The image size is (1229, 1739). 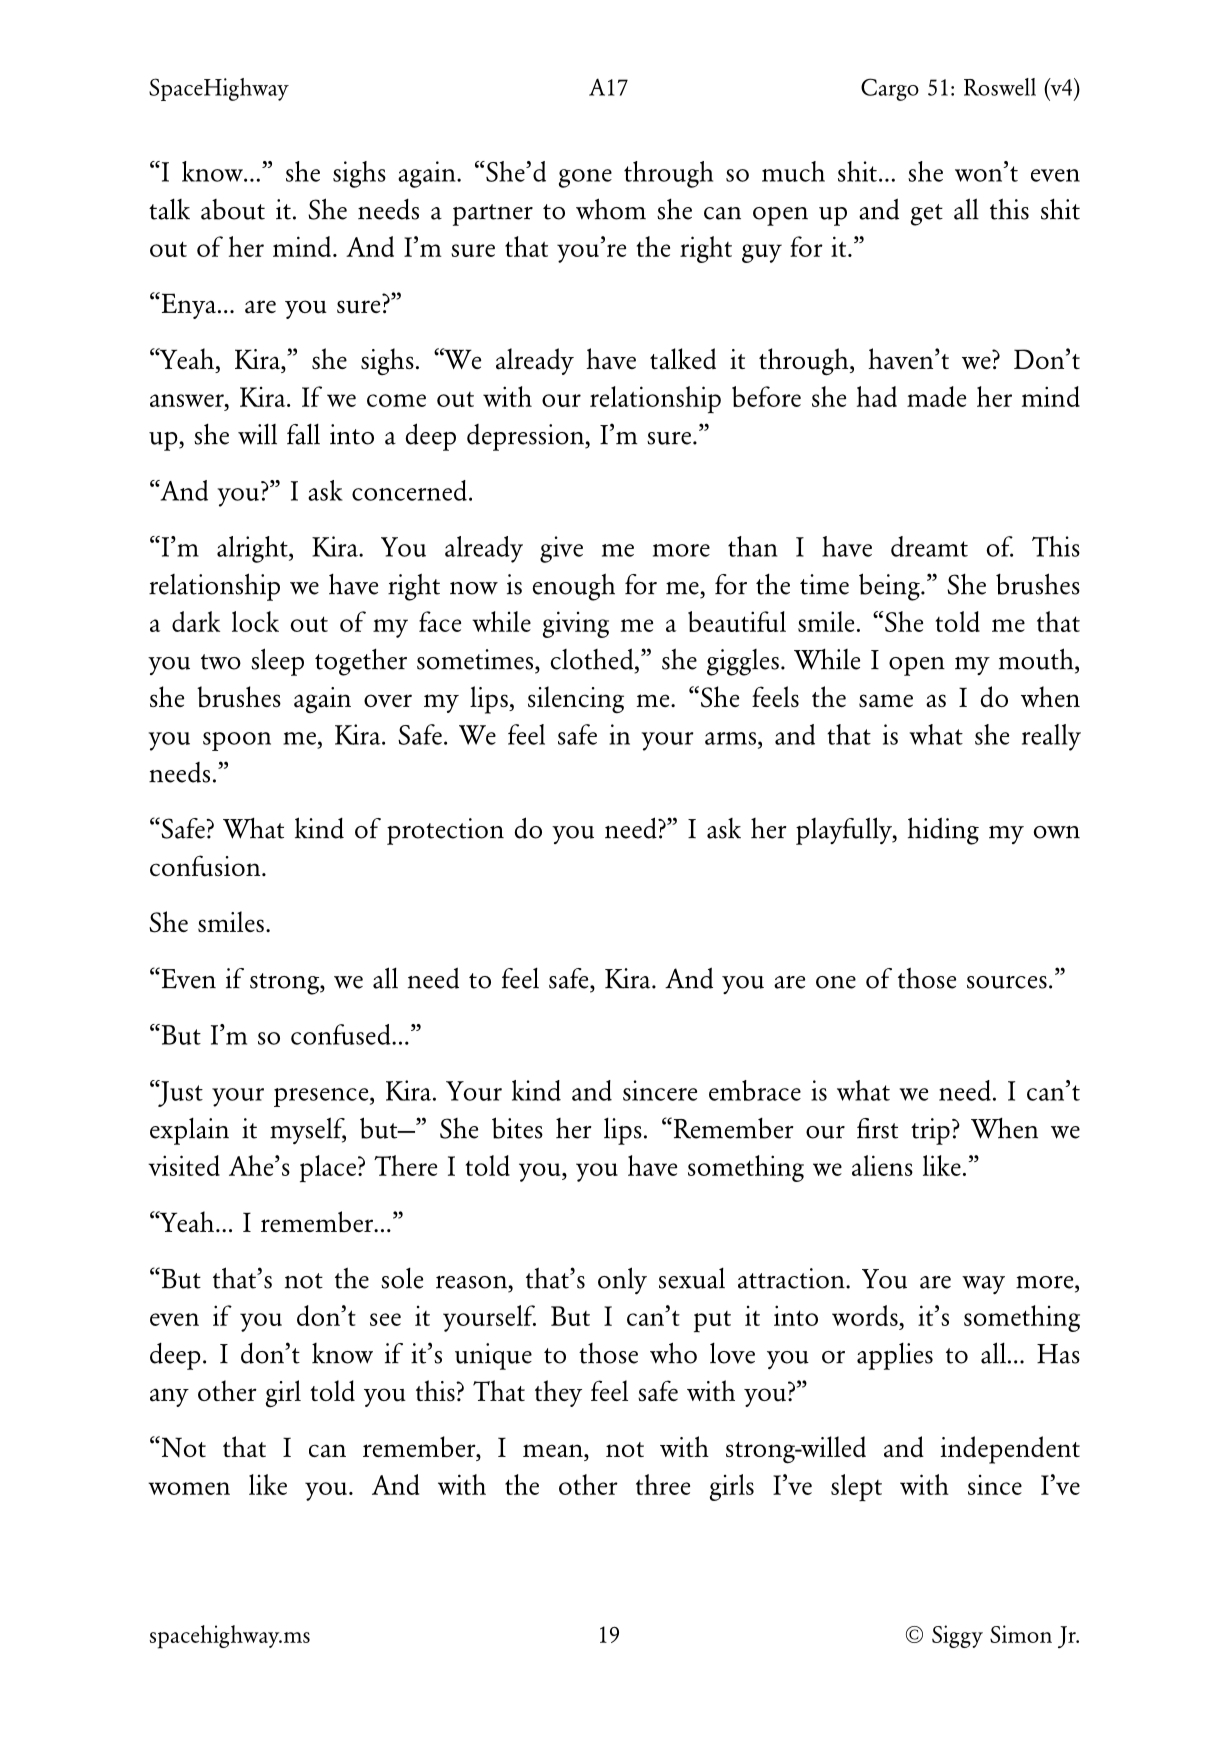 I want to click on about, so click(x=233, y=209).
